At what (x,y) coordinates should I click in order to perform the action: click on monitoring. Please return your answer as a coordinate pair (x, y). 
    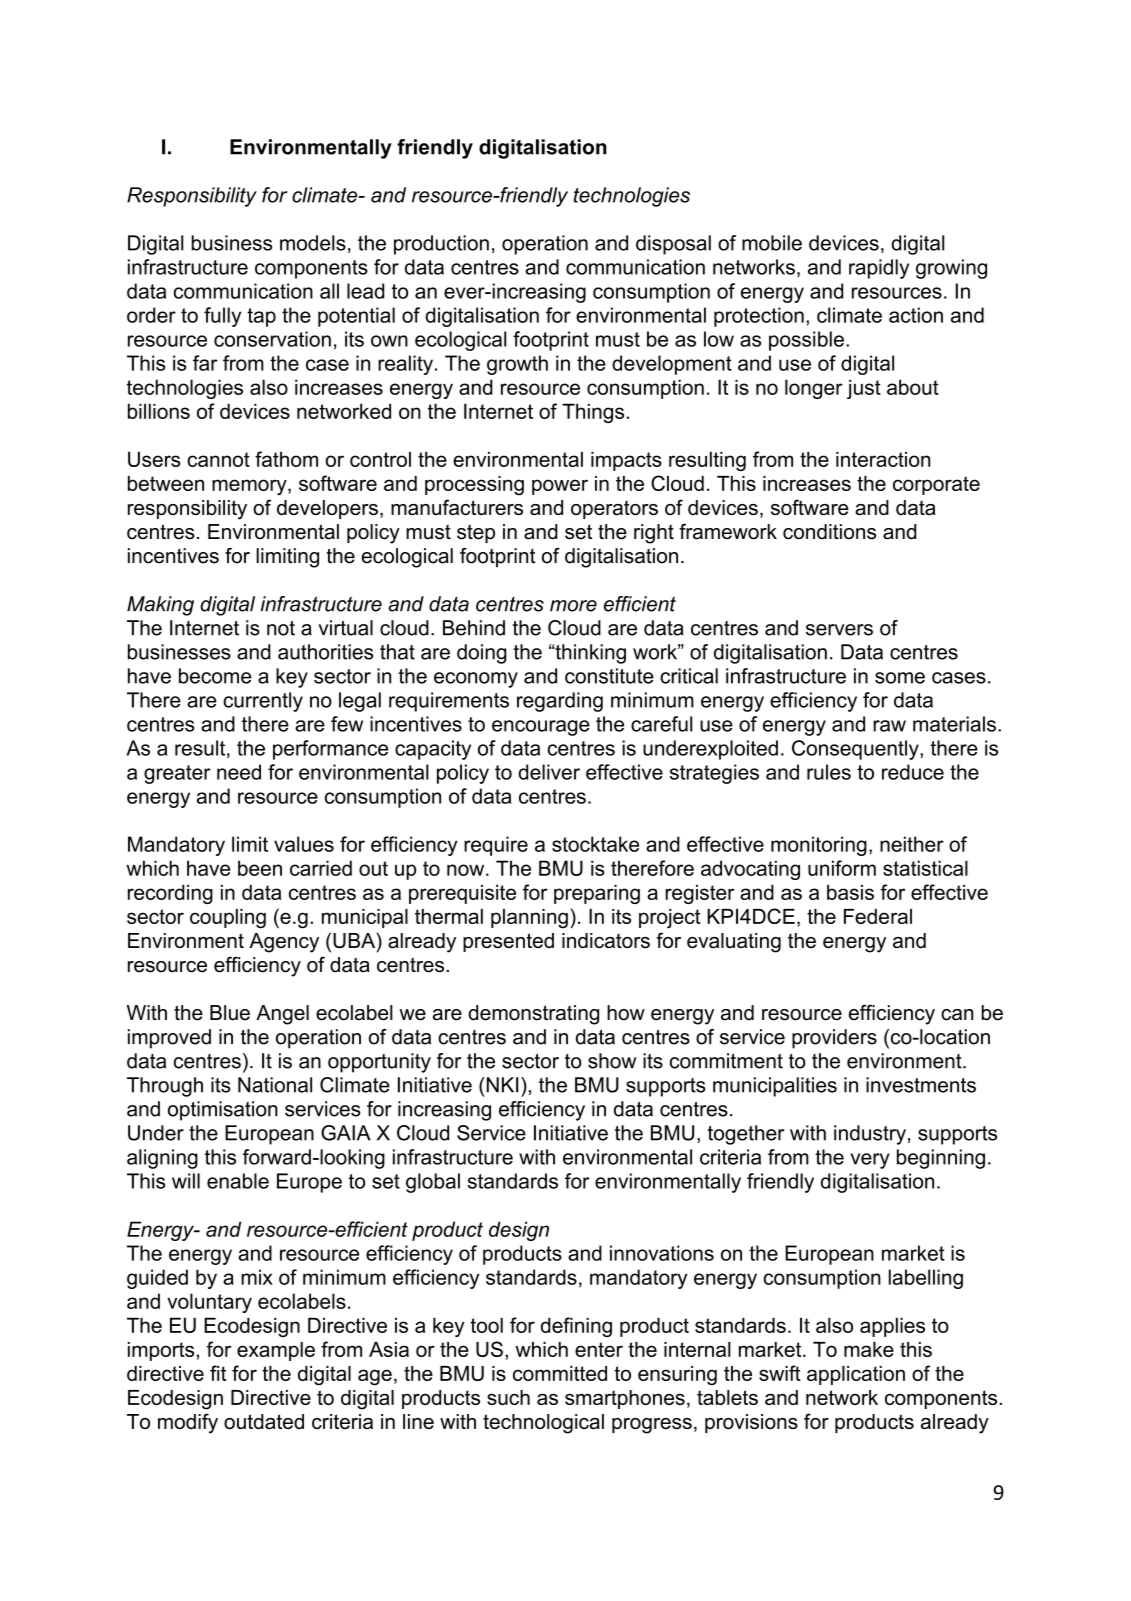
    Looking at the image, I should click on (819, 846).
